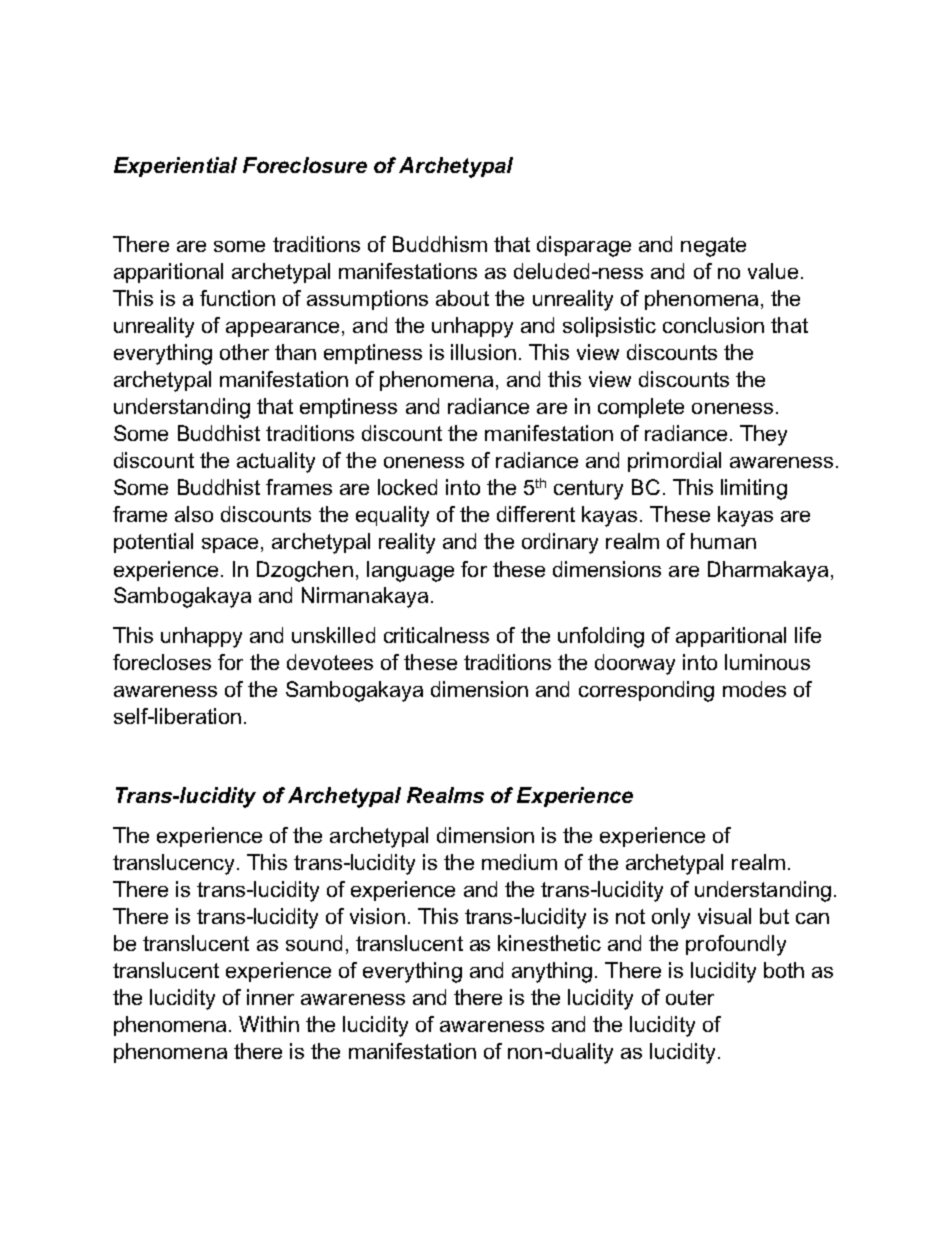  What do you see at coordinates (713, 247) in the image?
I see `negate` at bounding box center [713, 247].
